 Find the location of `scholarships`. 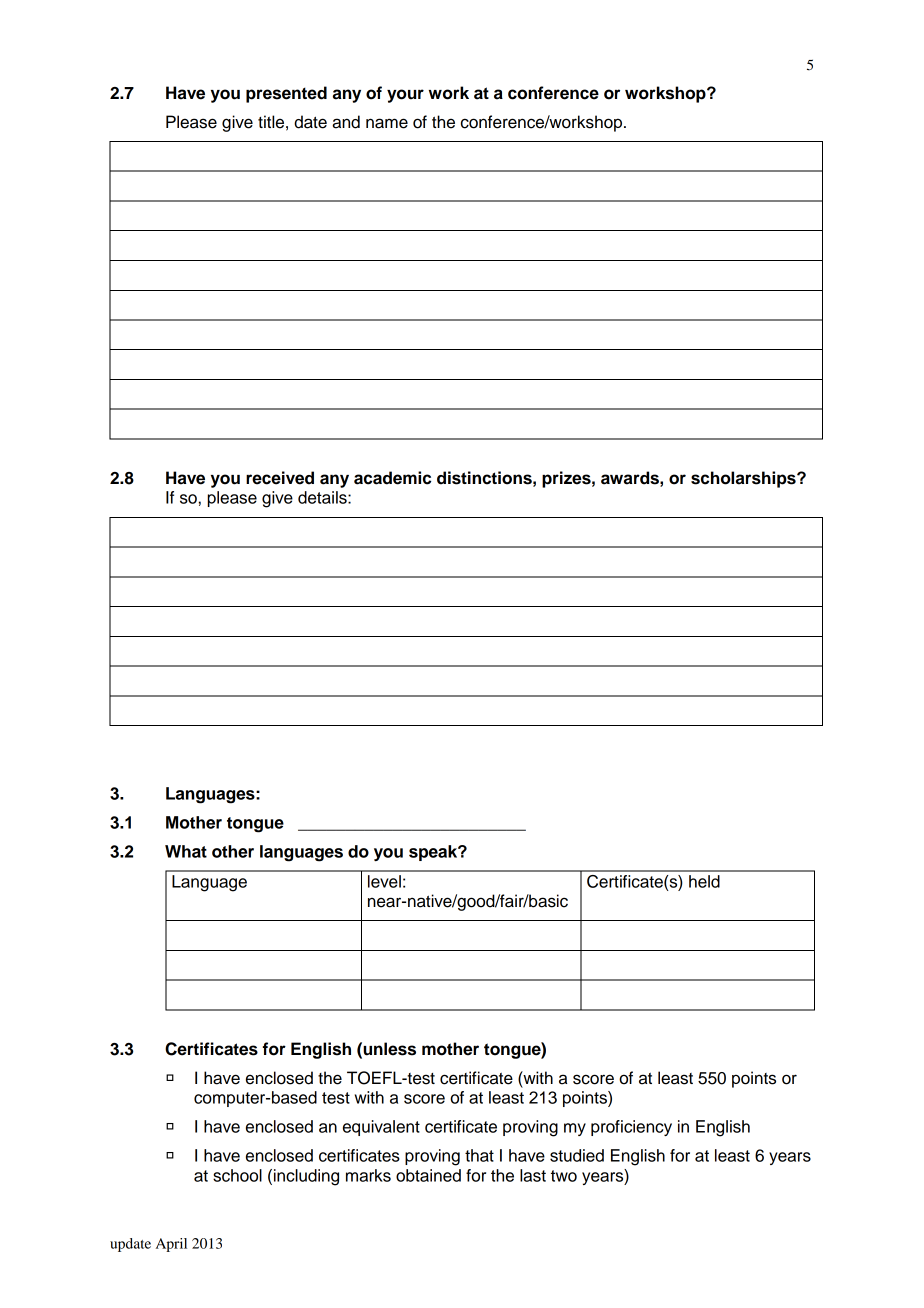

scholarships is located at coordinates (744, 479).
